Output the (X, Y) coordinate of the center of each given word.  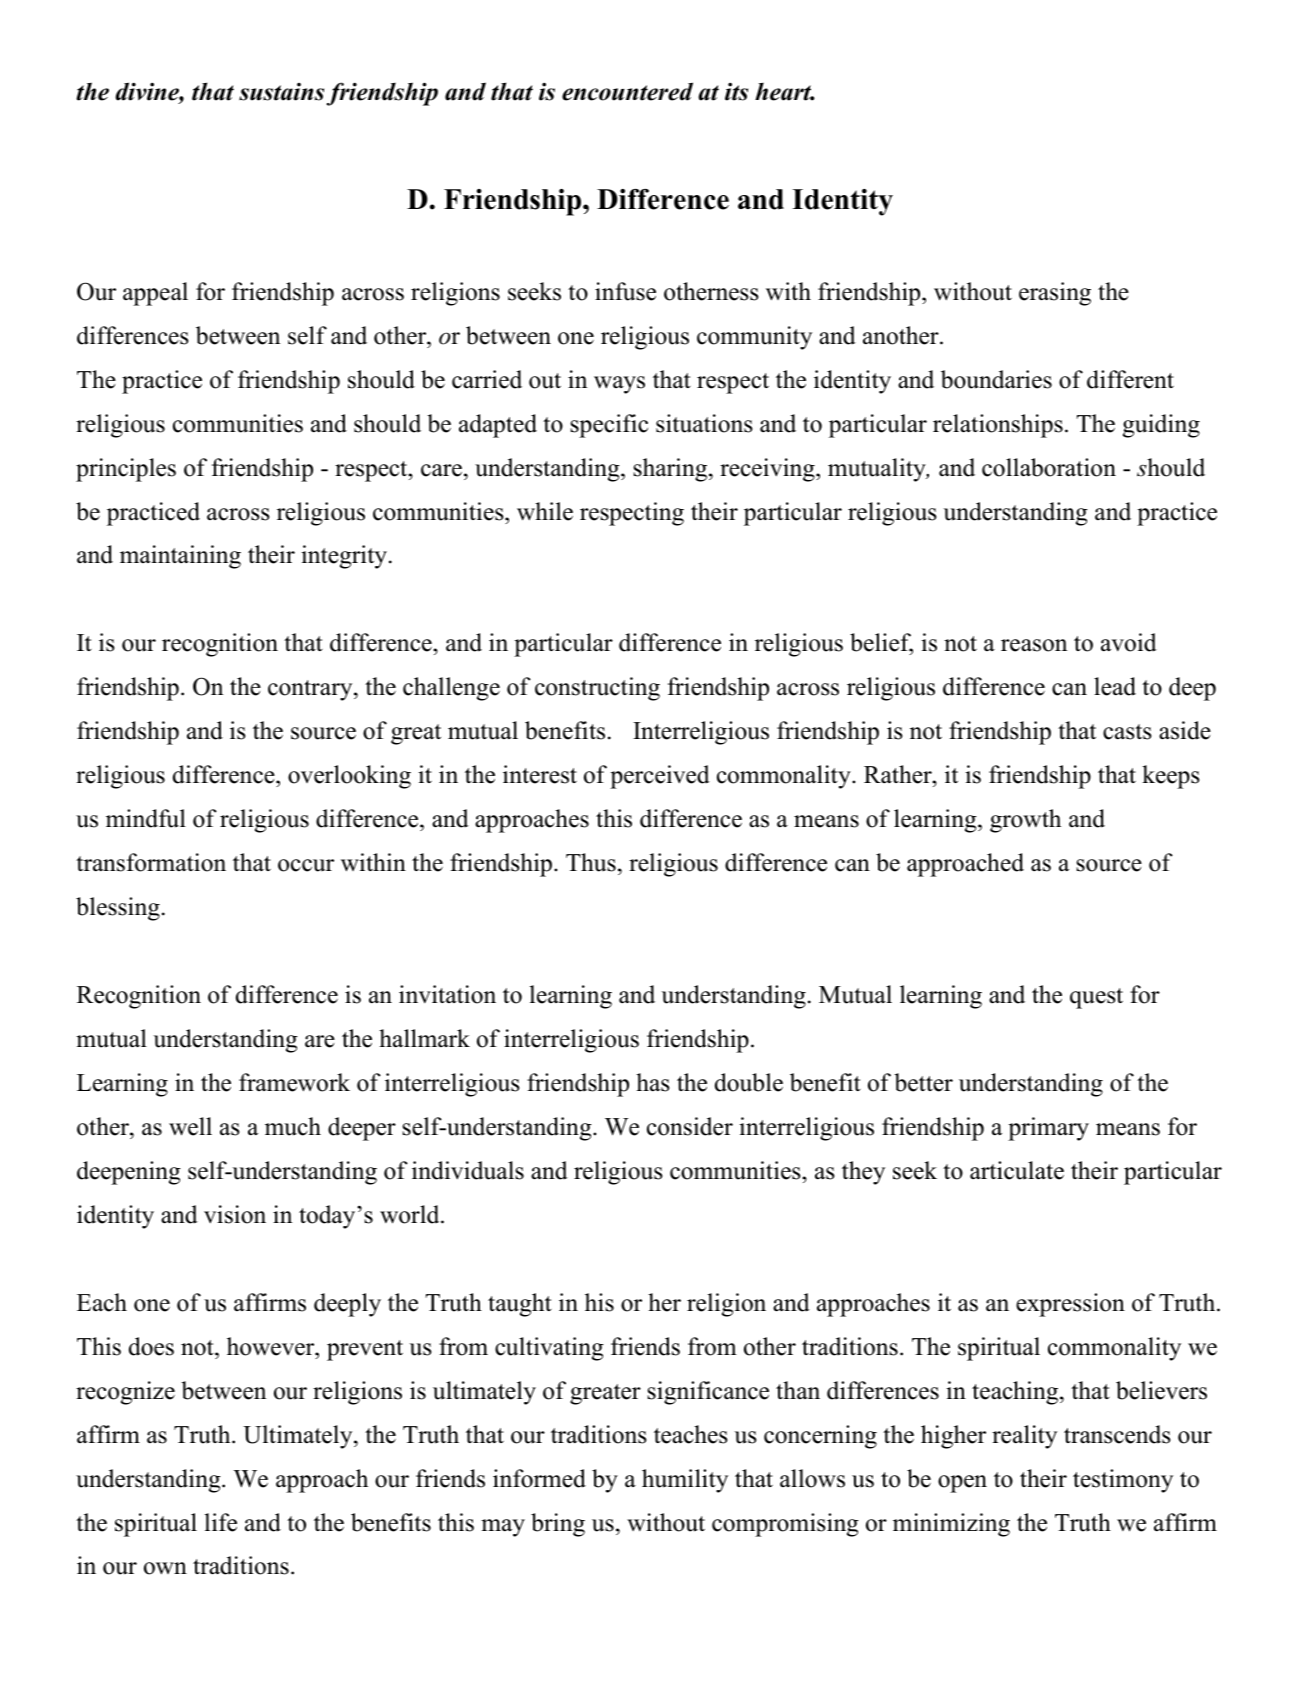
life (221, 1522)
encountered (627, 91)
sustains (281, 92)
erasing (1055, 294)
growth (1025, 821)
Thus (591, 862)
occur (306, 865)
